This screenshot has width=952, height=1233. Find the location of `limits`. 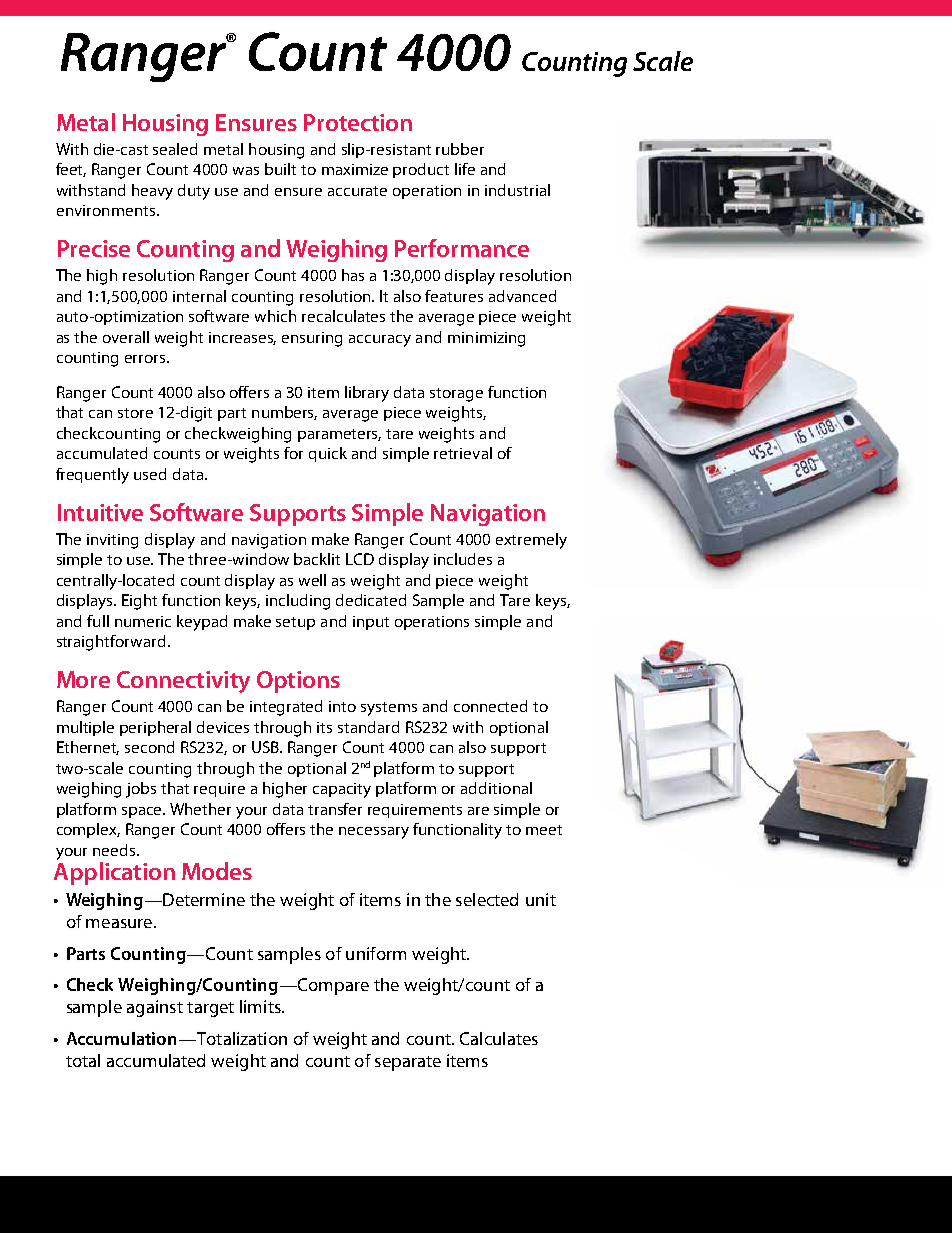

limits is located at coordinates (261, 1006).
